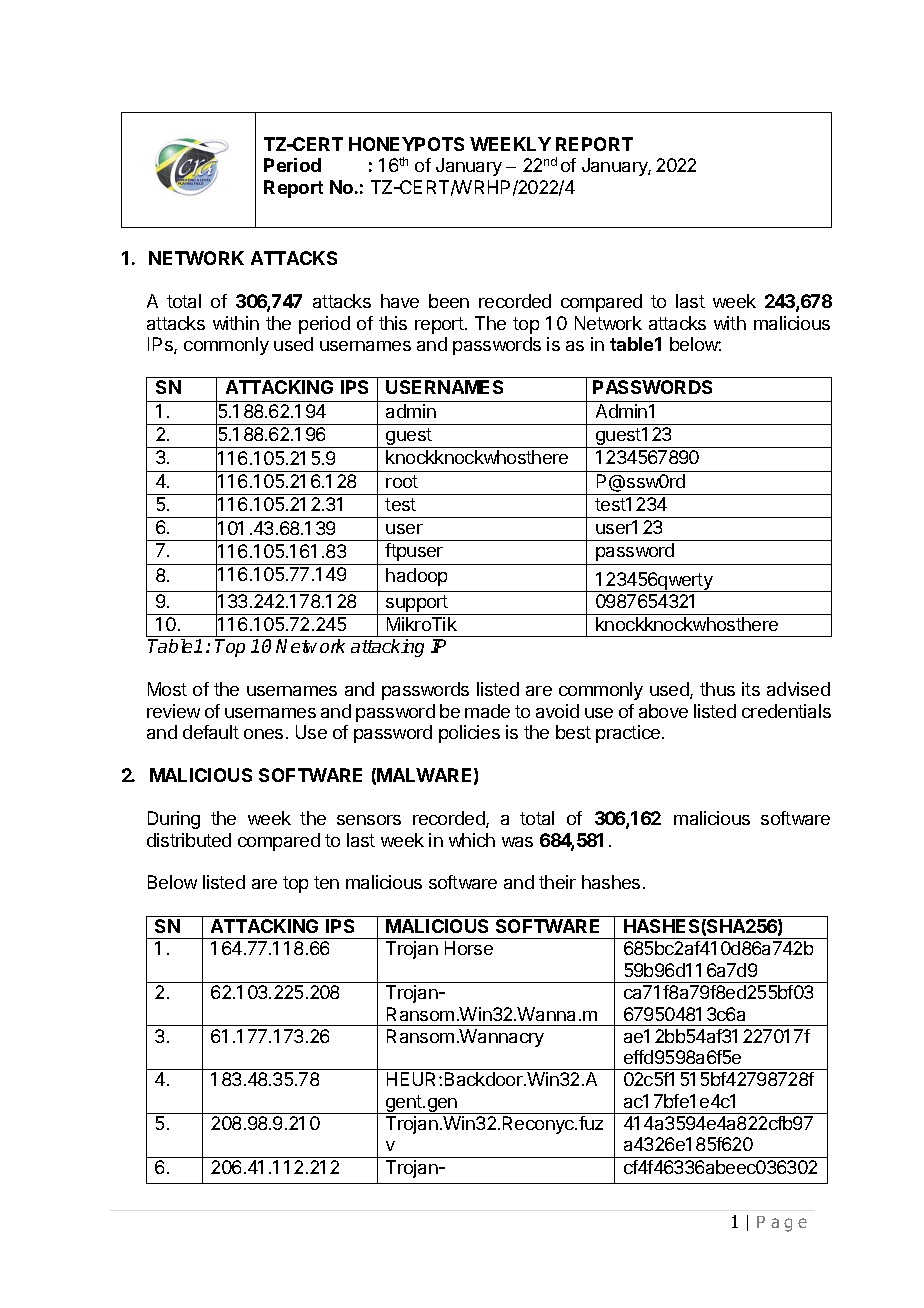  I want to click on practice, so click(629, 734).
